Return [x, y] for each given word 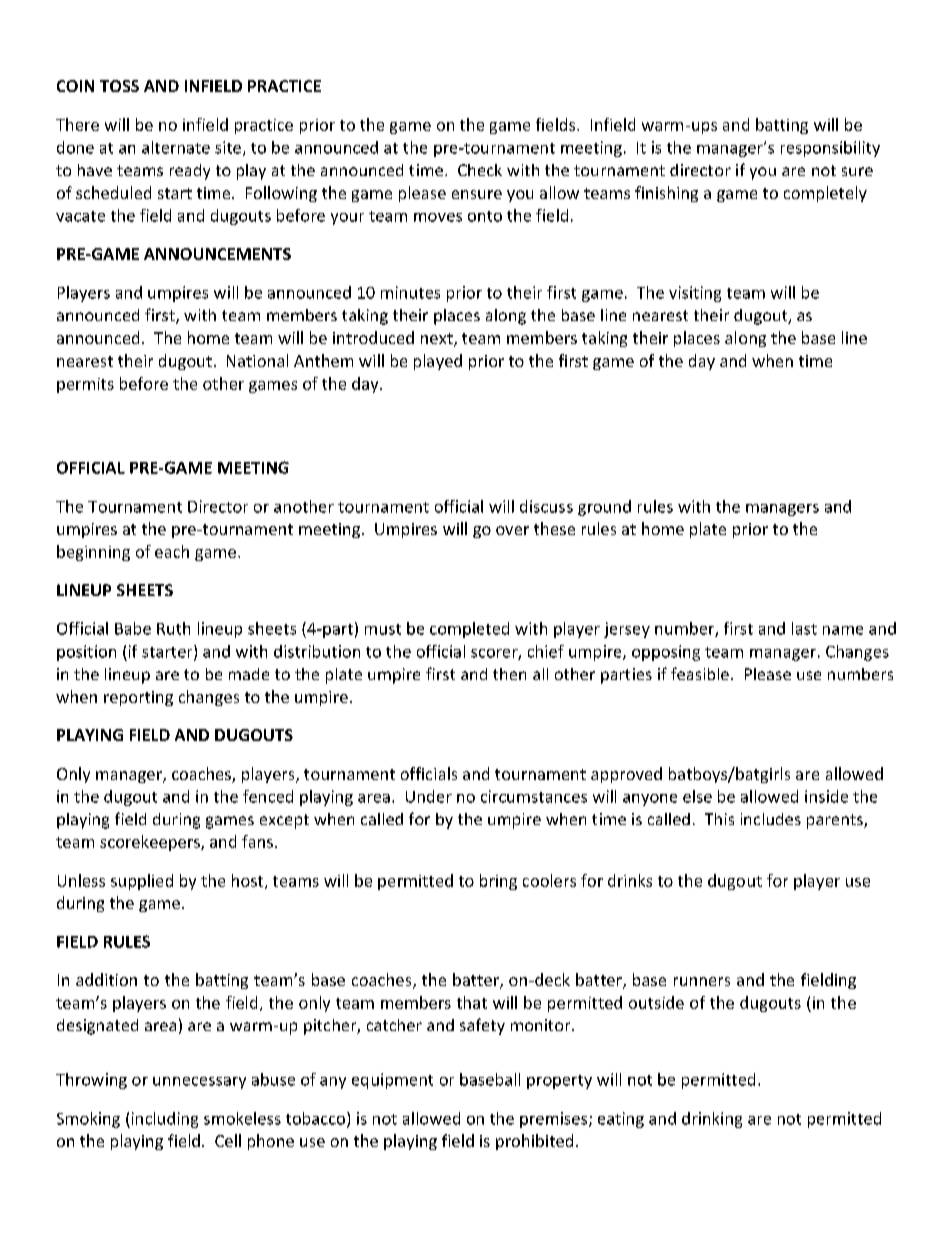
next [438, 340]
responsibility [830, 149]
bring [498, 882]
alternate [176, 147]
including [163, 1120]
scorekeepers [151, 843]
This [719, 819]
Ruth [173, 628]
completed [469, 630]
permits [85, 385]
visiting [695, 294]
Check [480, 170]
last [804, 628]
